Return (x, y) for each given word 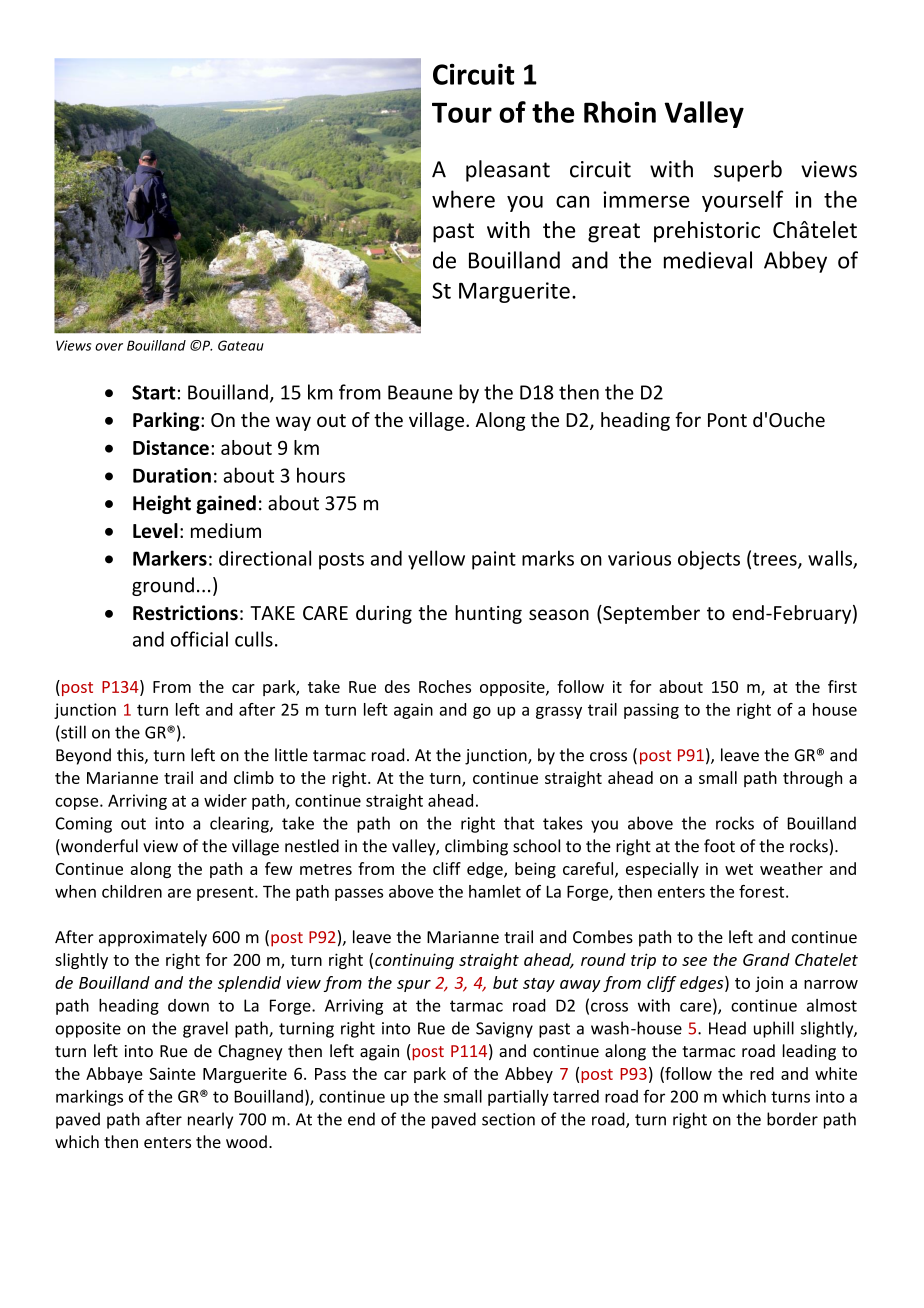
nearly (210, 1120)
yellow (436, 560)
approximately (153, 938)
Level (155, 530)
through (812, 779)
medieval (708, 260)
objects (709, 560)
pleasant (508, 171)
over (109, 347)
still (72, 732)
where (463, 199)
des (397, 686)
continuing (414, 961)
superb (748, 171)
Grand (766, 959)
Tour (462, 113)
